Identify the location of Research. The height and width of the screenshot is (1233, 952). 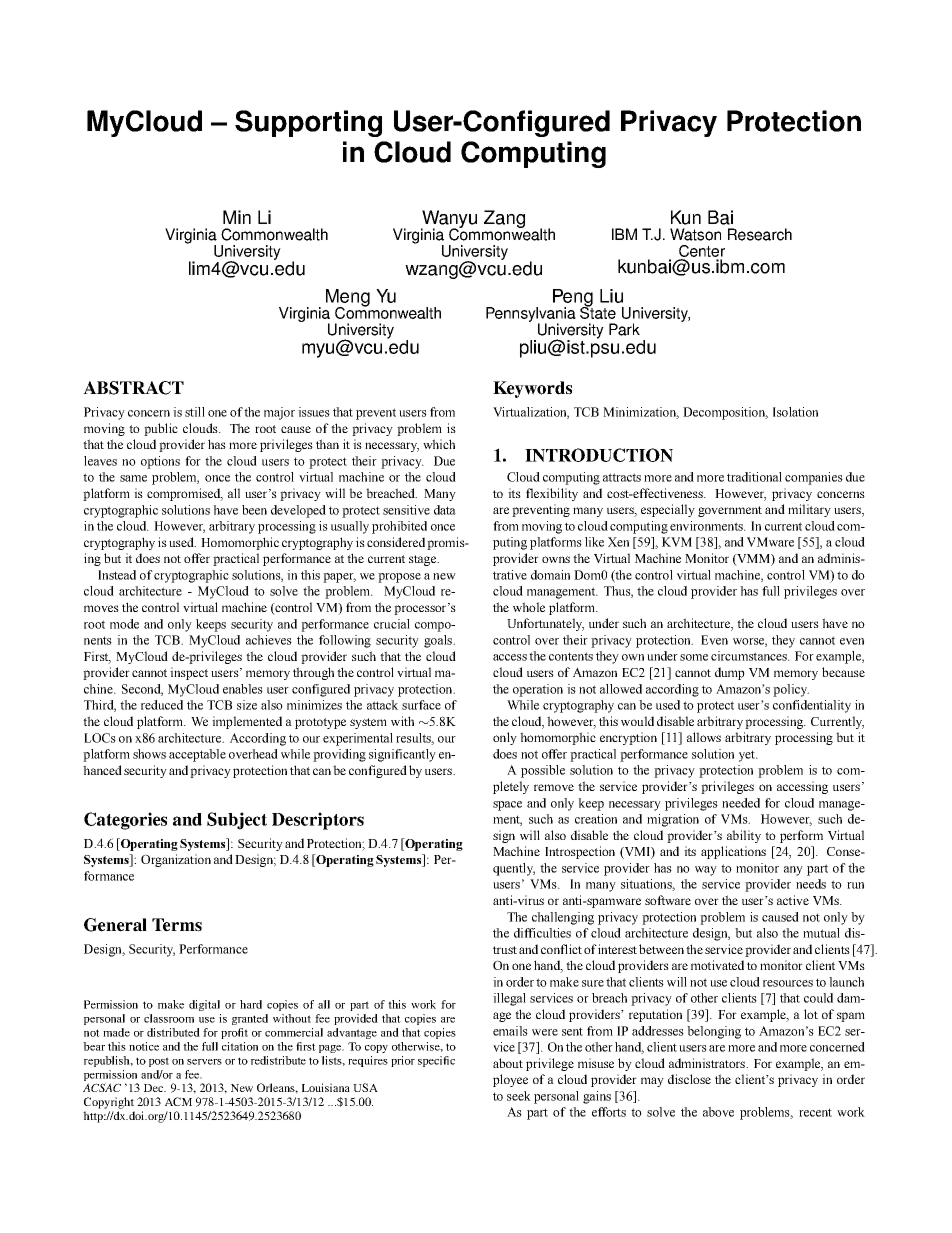
(760, 234).
